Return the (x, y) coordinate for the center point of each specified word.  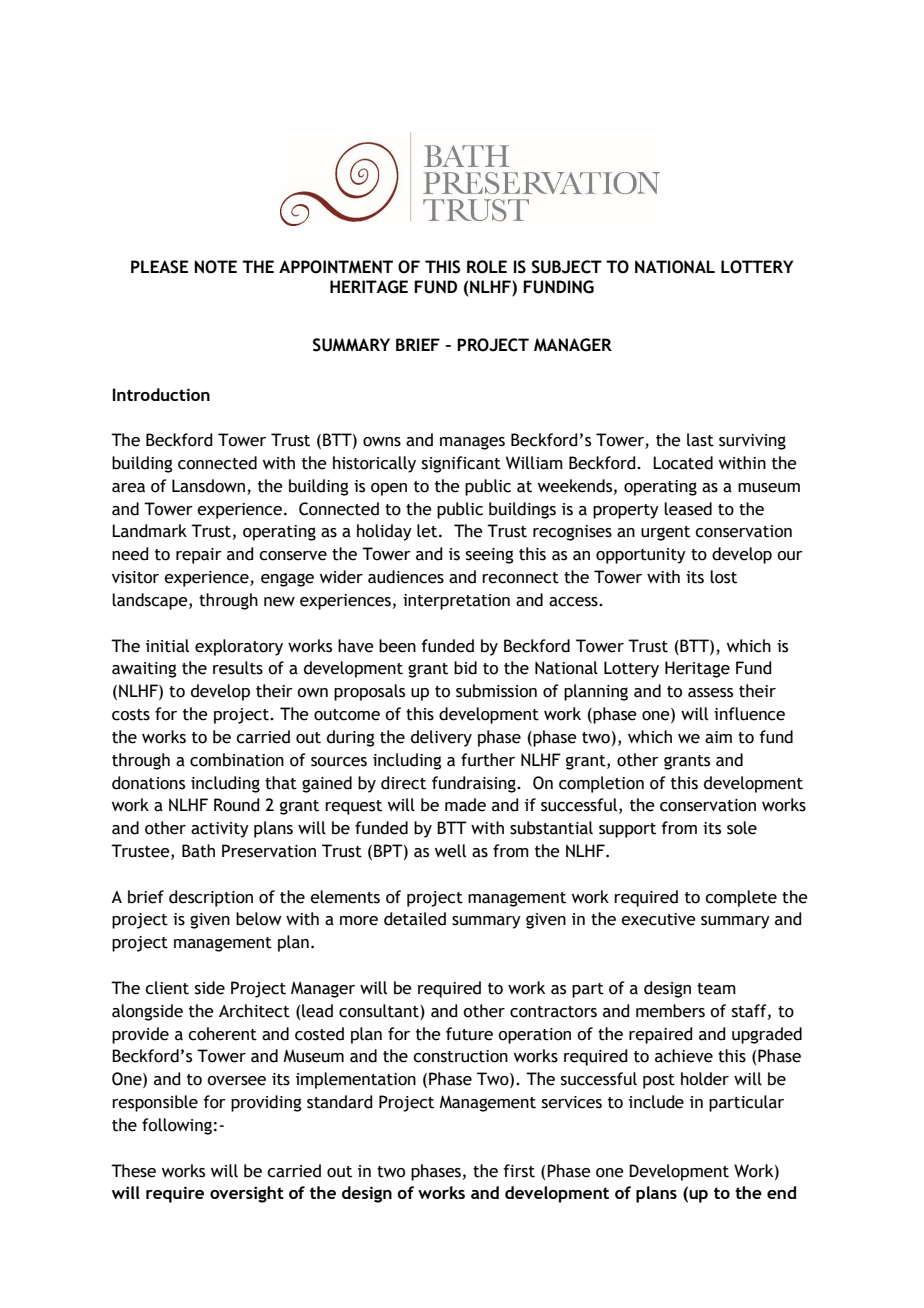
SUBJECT (567, 267)
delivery (441, 738)
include (656, 1102)
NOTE (215, 267)
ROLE (487, 267)
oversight (247, 1194)
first (519, 1171)
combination (237, 760)
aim (718, 737)
